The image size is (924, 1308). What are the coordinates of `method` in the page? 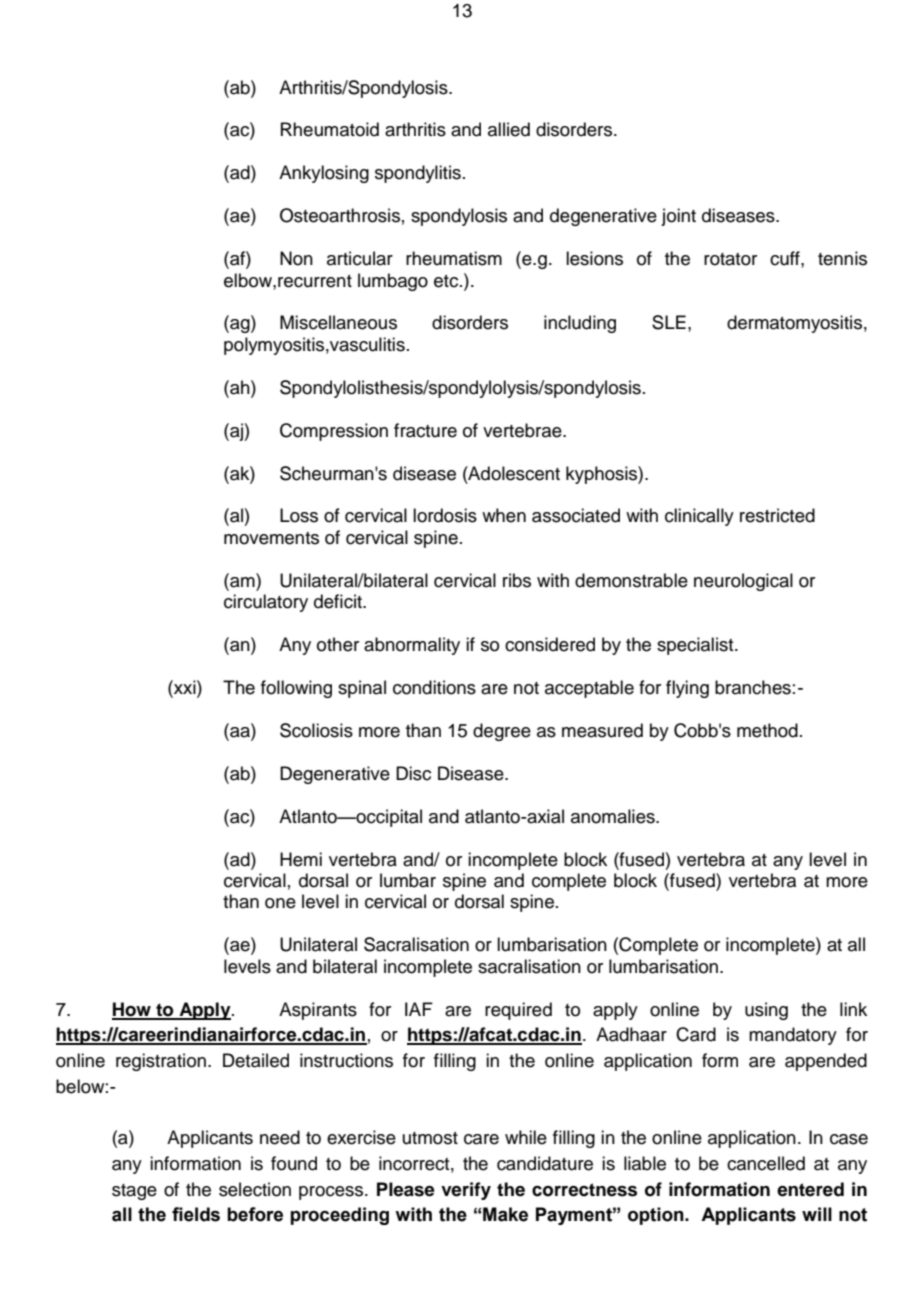 It's located at (767, 730).
